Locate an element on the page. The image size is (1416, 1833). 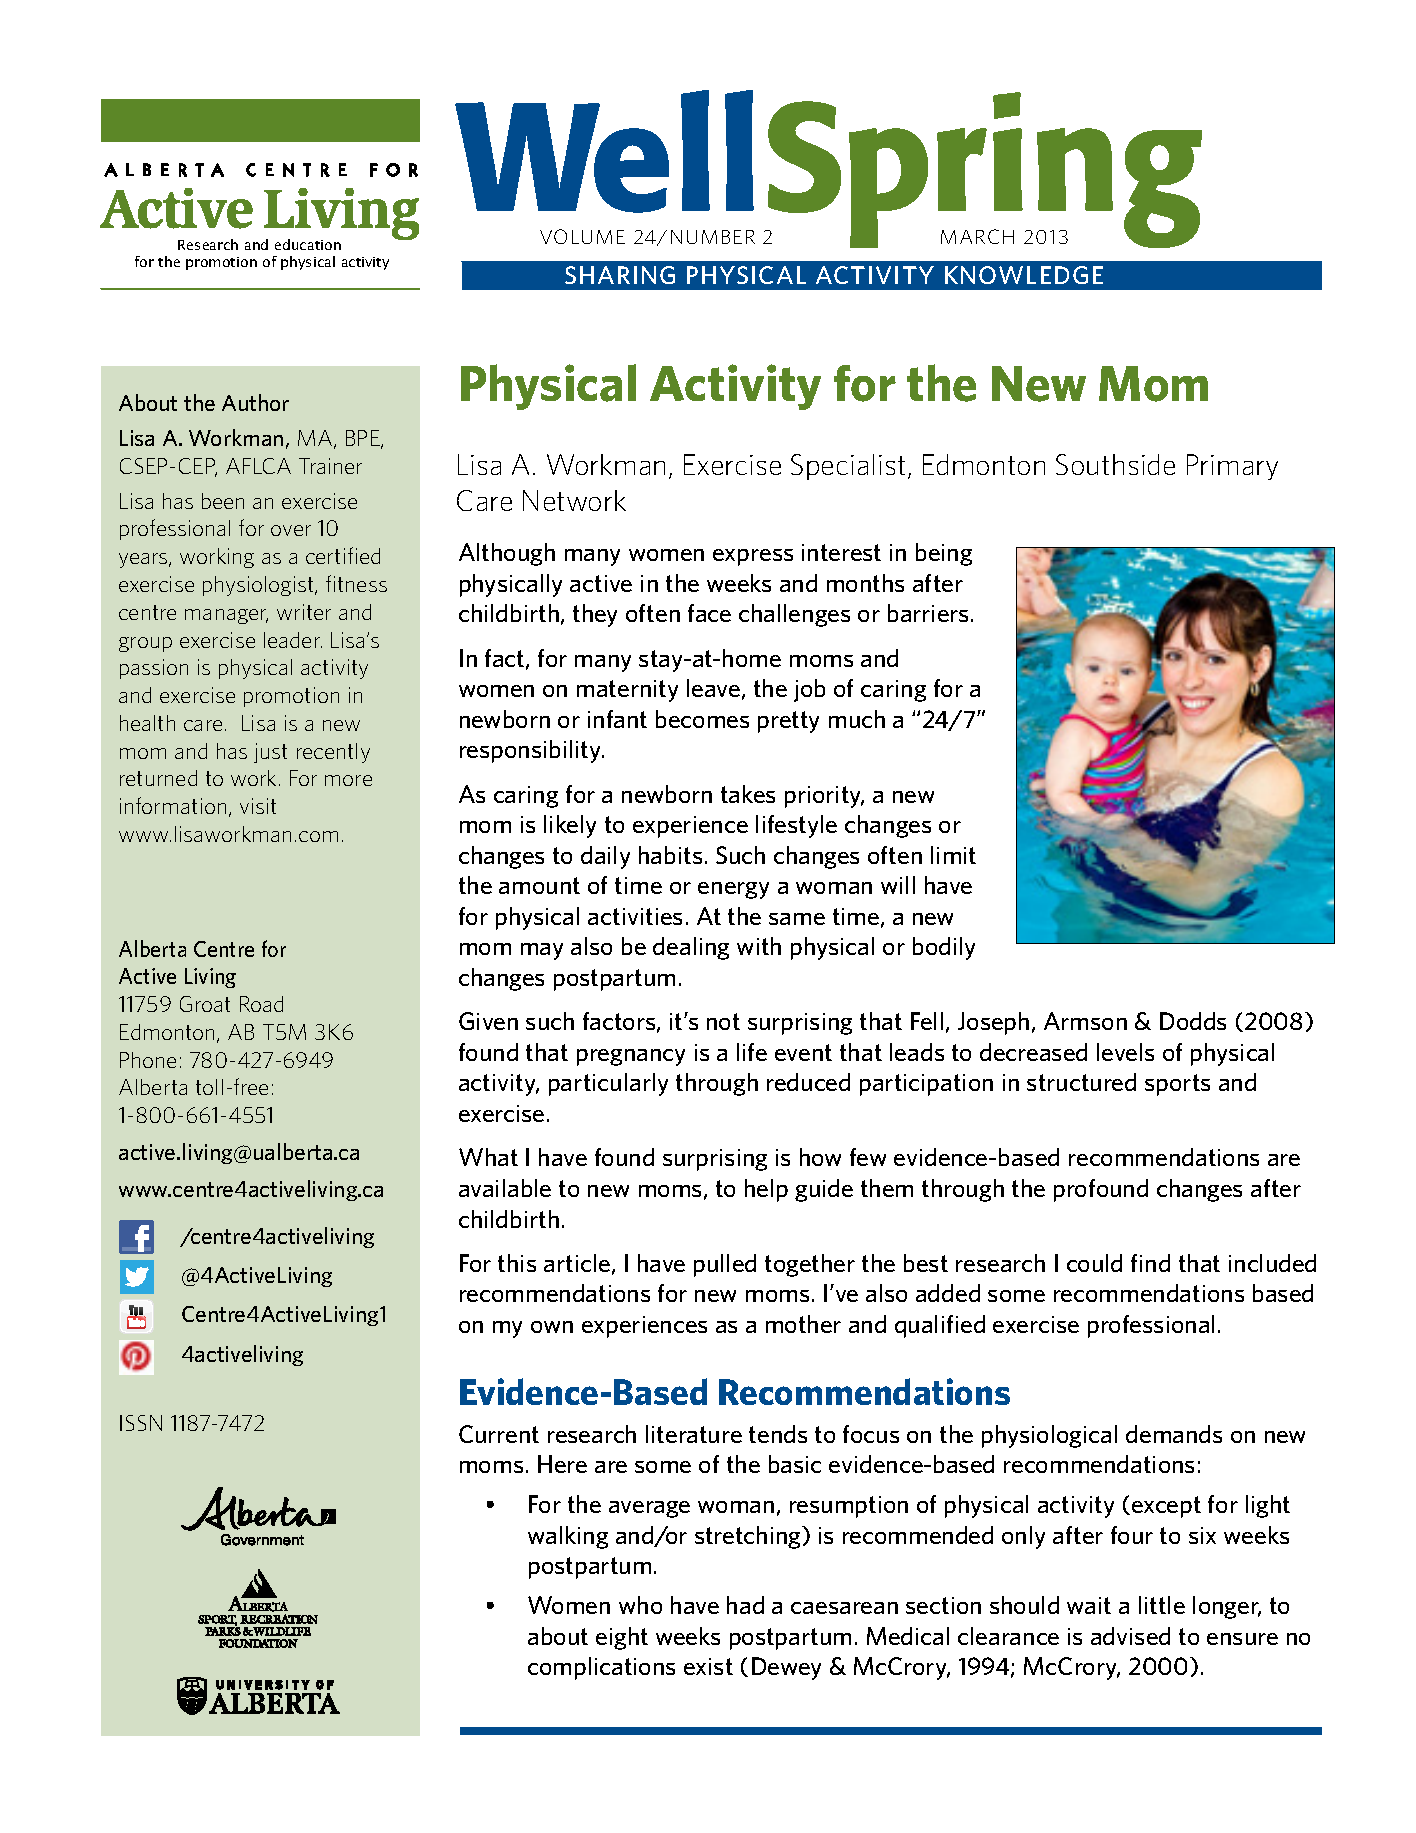
dealing is located at coordinates (691, 948).
